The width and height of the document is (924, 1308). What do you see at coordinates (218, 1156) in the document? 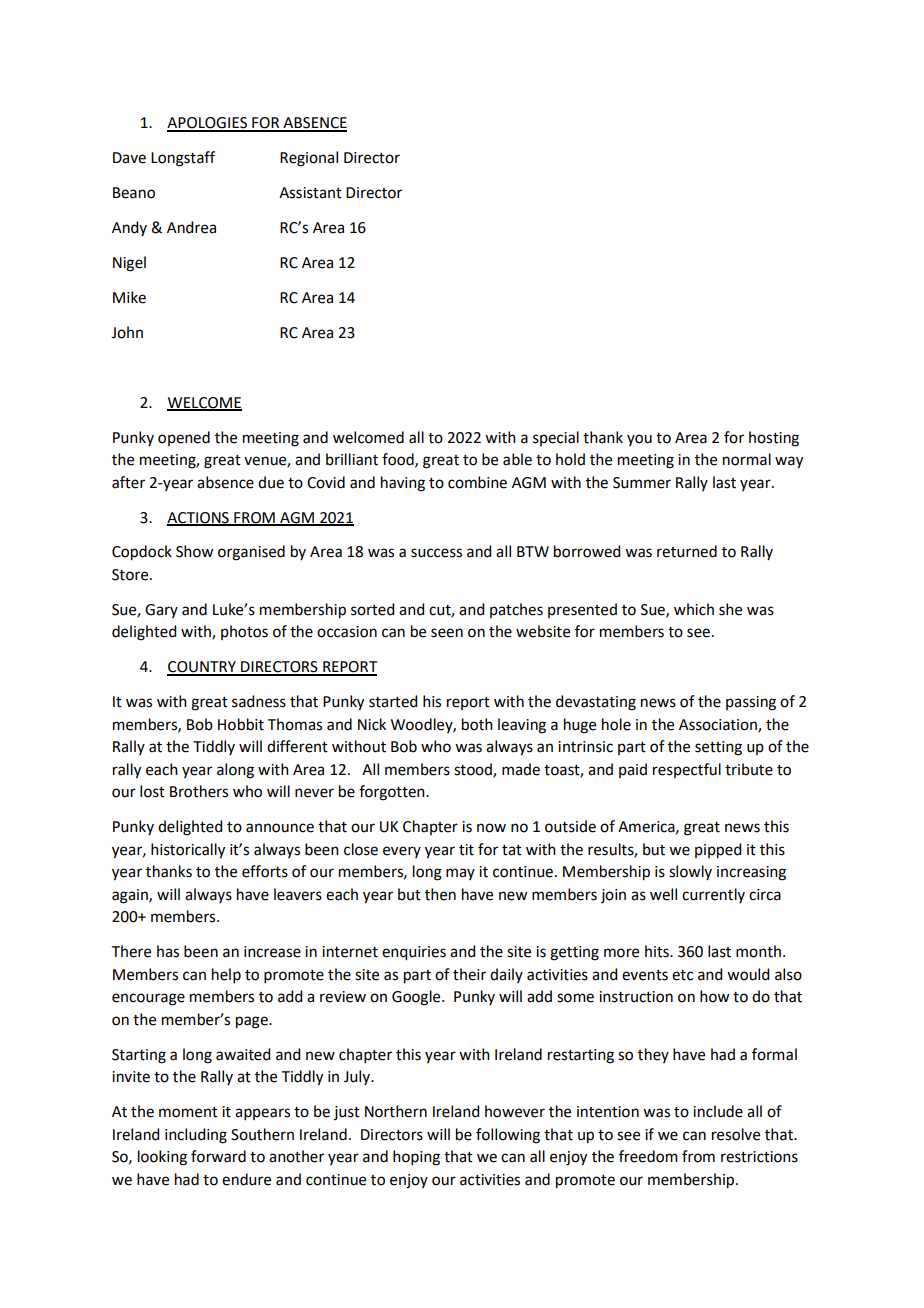
I see `forward` at bounding box center [218, 1156].
